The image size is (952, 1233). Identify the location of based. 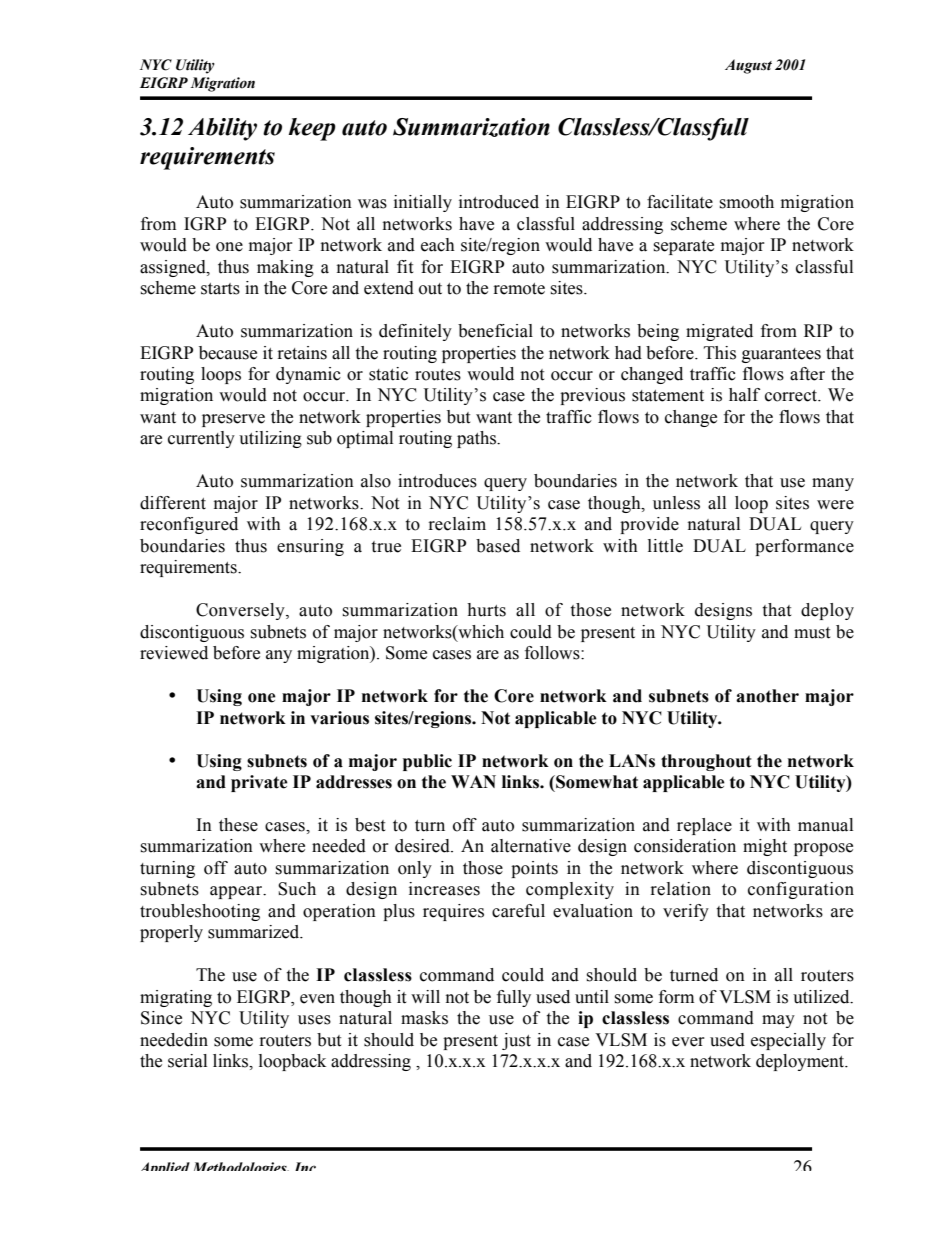
(498, 546).
